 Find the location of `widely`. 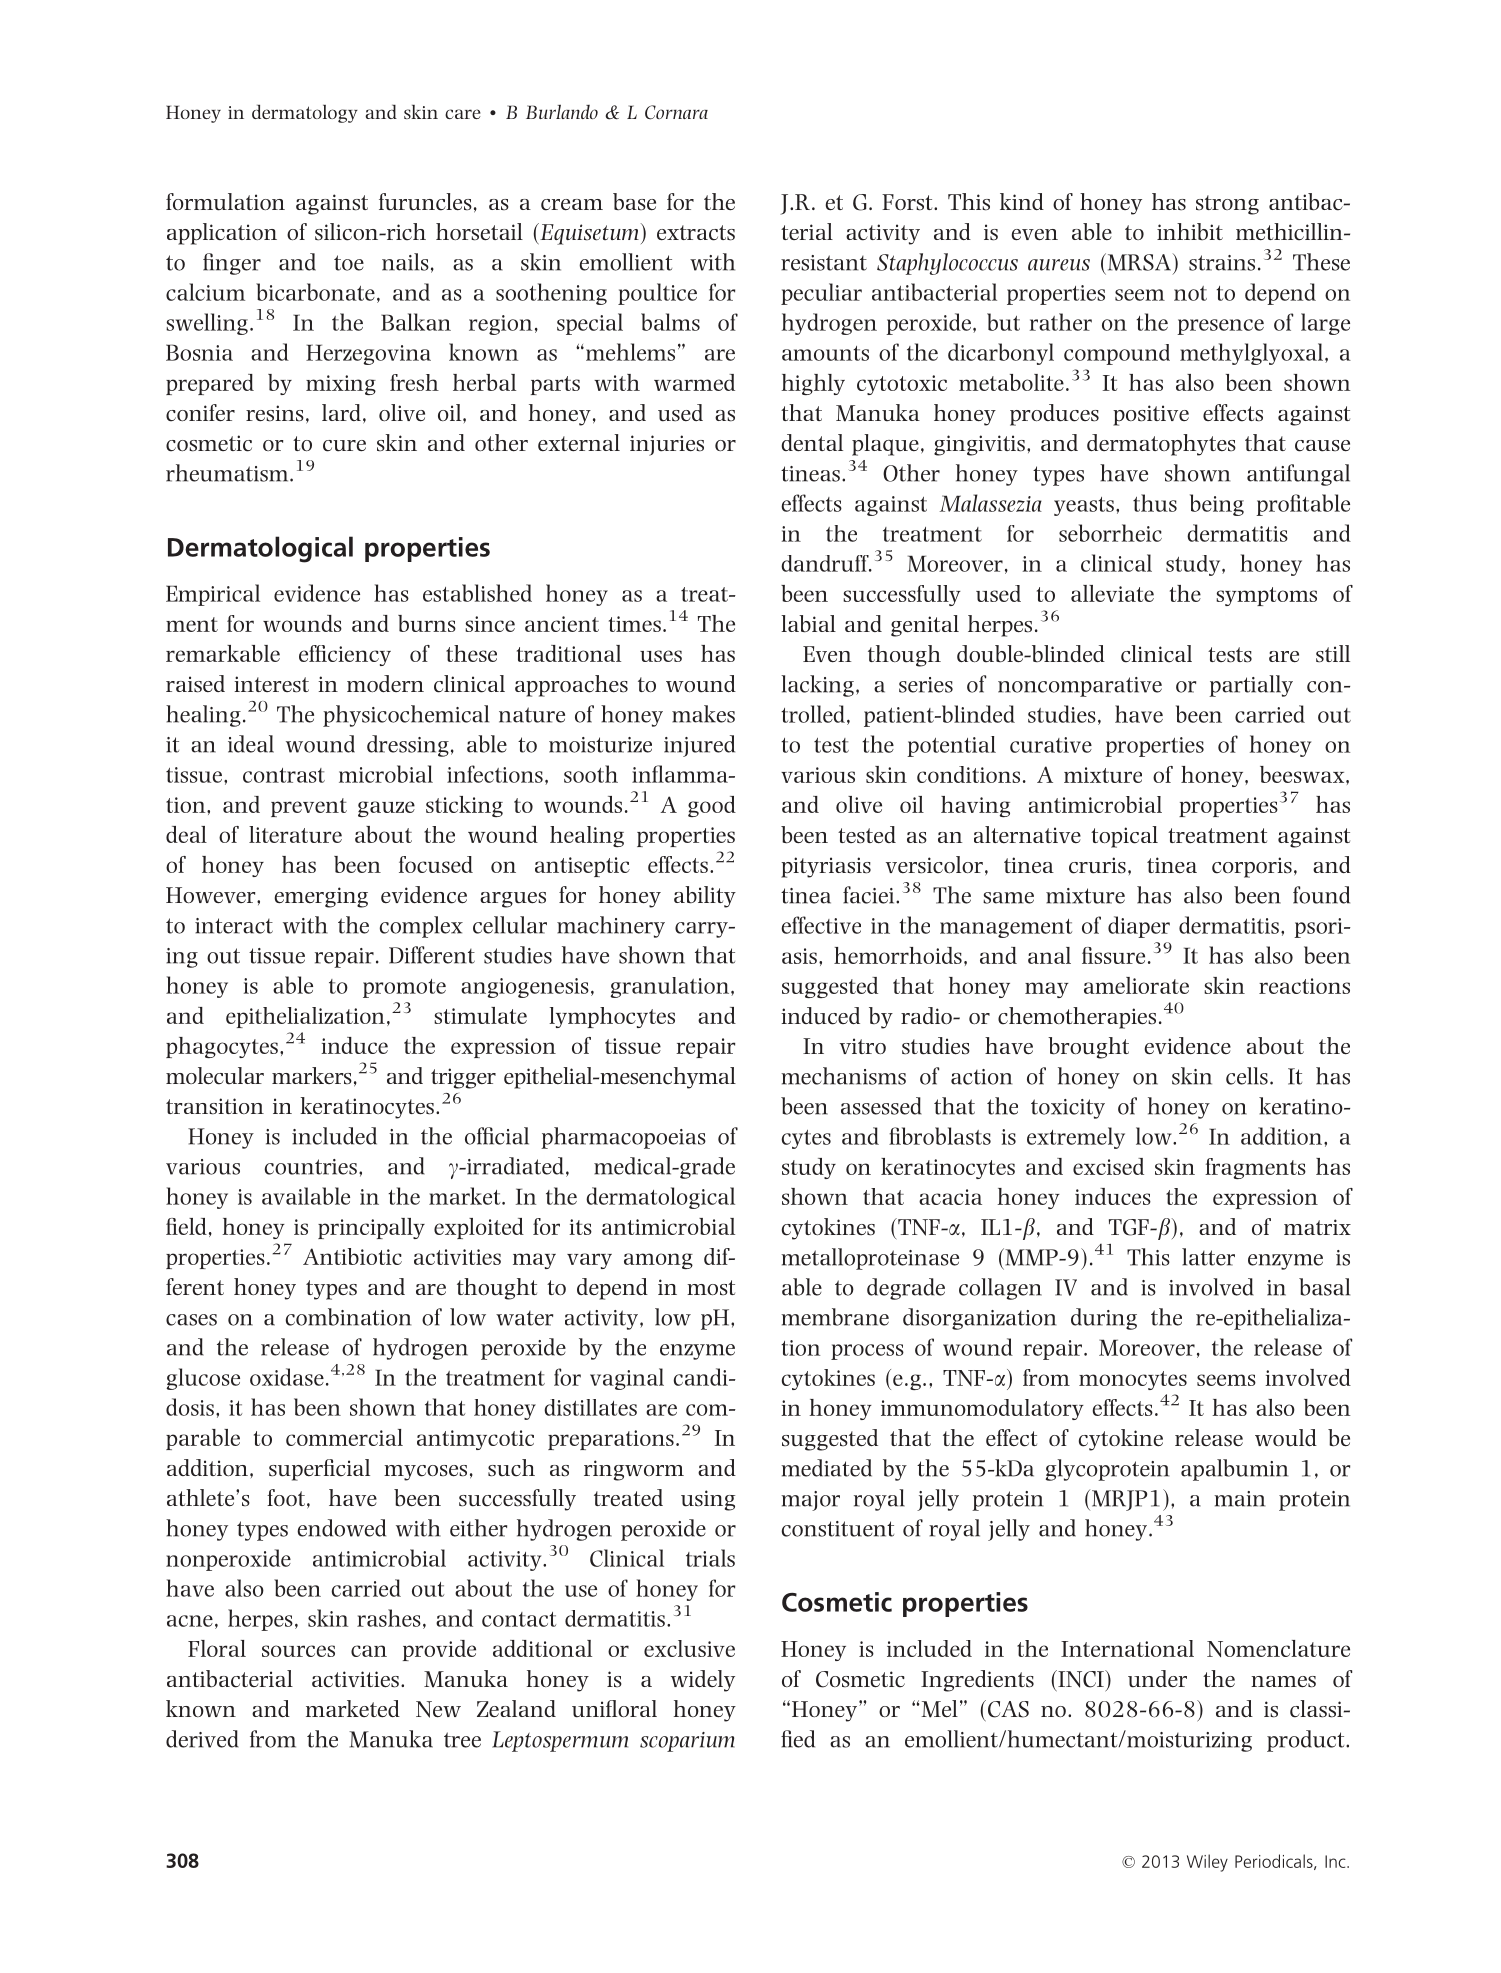

widely is located at coordinates (703, 1681).
